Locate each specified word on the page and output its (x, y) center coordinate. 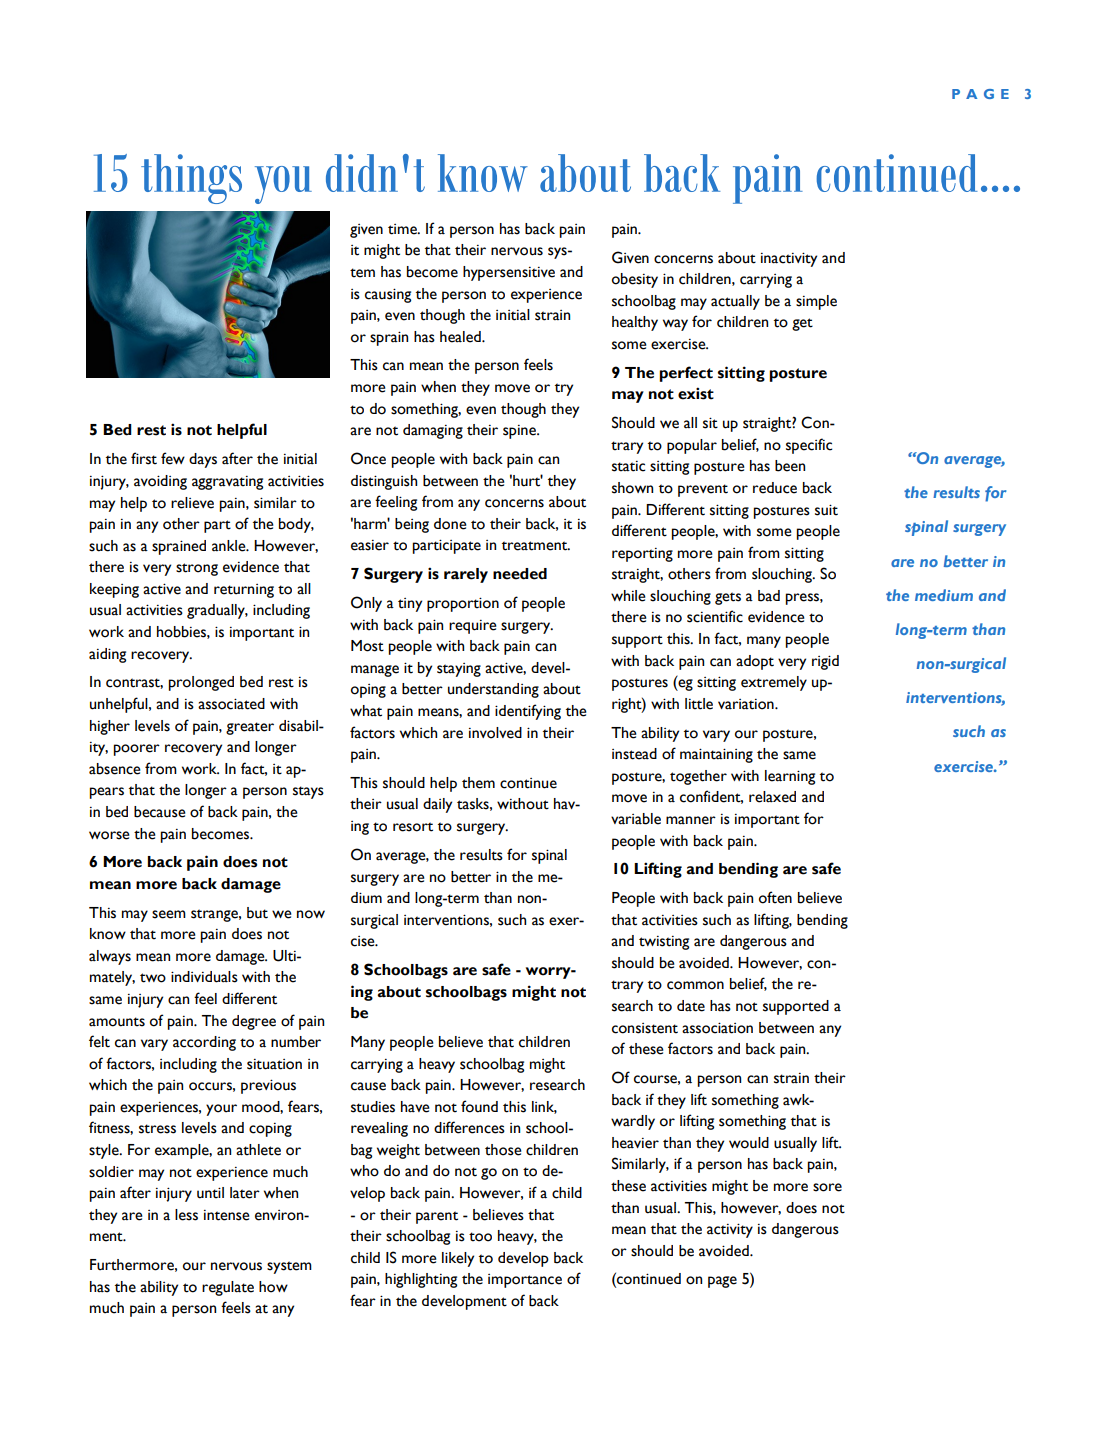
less (186, 1215)
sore (827, 1187)
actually (735, 302)
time (403, 229)
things (191, 179)
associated (231, 704)
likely (458, 1259)
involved (495, 733)
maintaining (716, 755)
